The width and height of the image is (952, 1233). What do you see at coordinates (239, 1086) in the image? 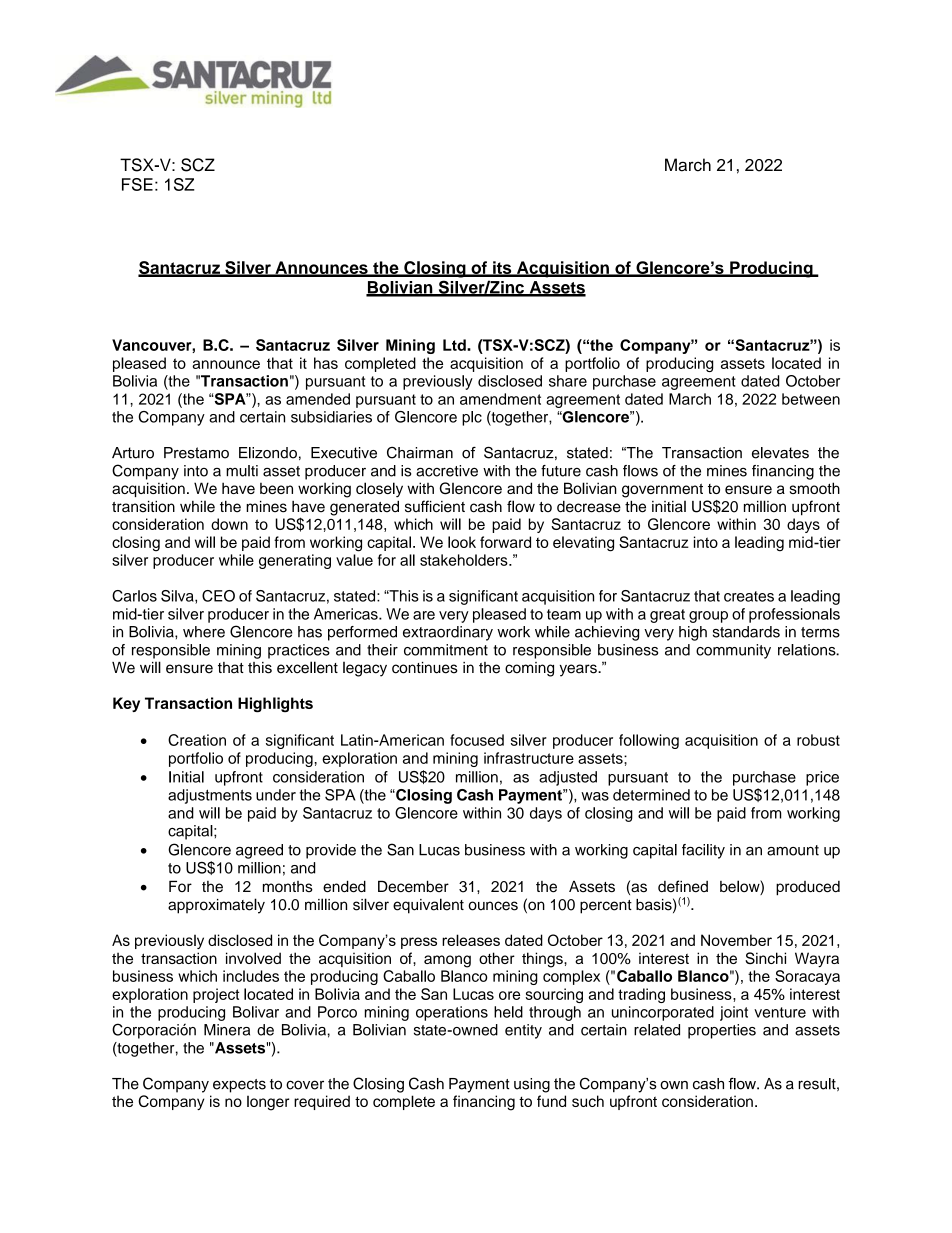
I see `expects` at bounding box center [239, 1086].
